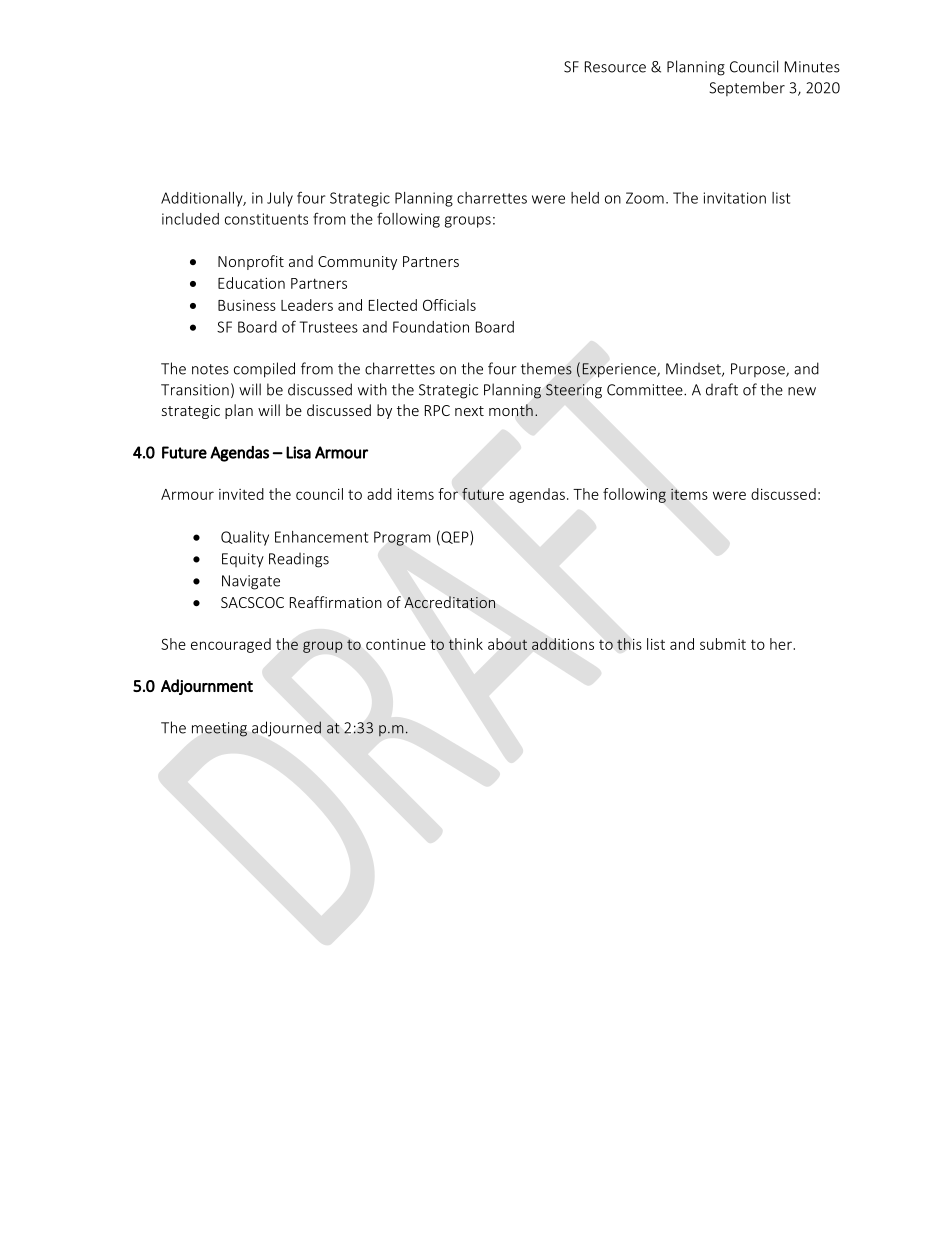  Describe the element at coordinates (219, 729) in the image. I see `meeting` at that location.
